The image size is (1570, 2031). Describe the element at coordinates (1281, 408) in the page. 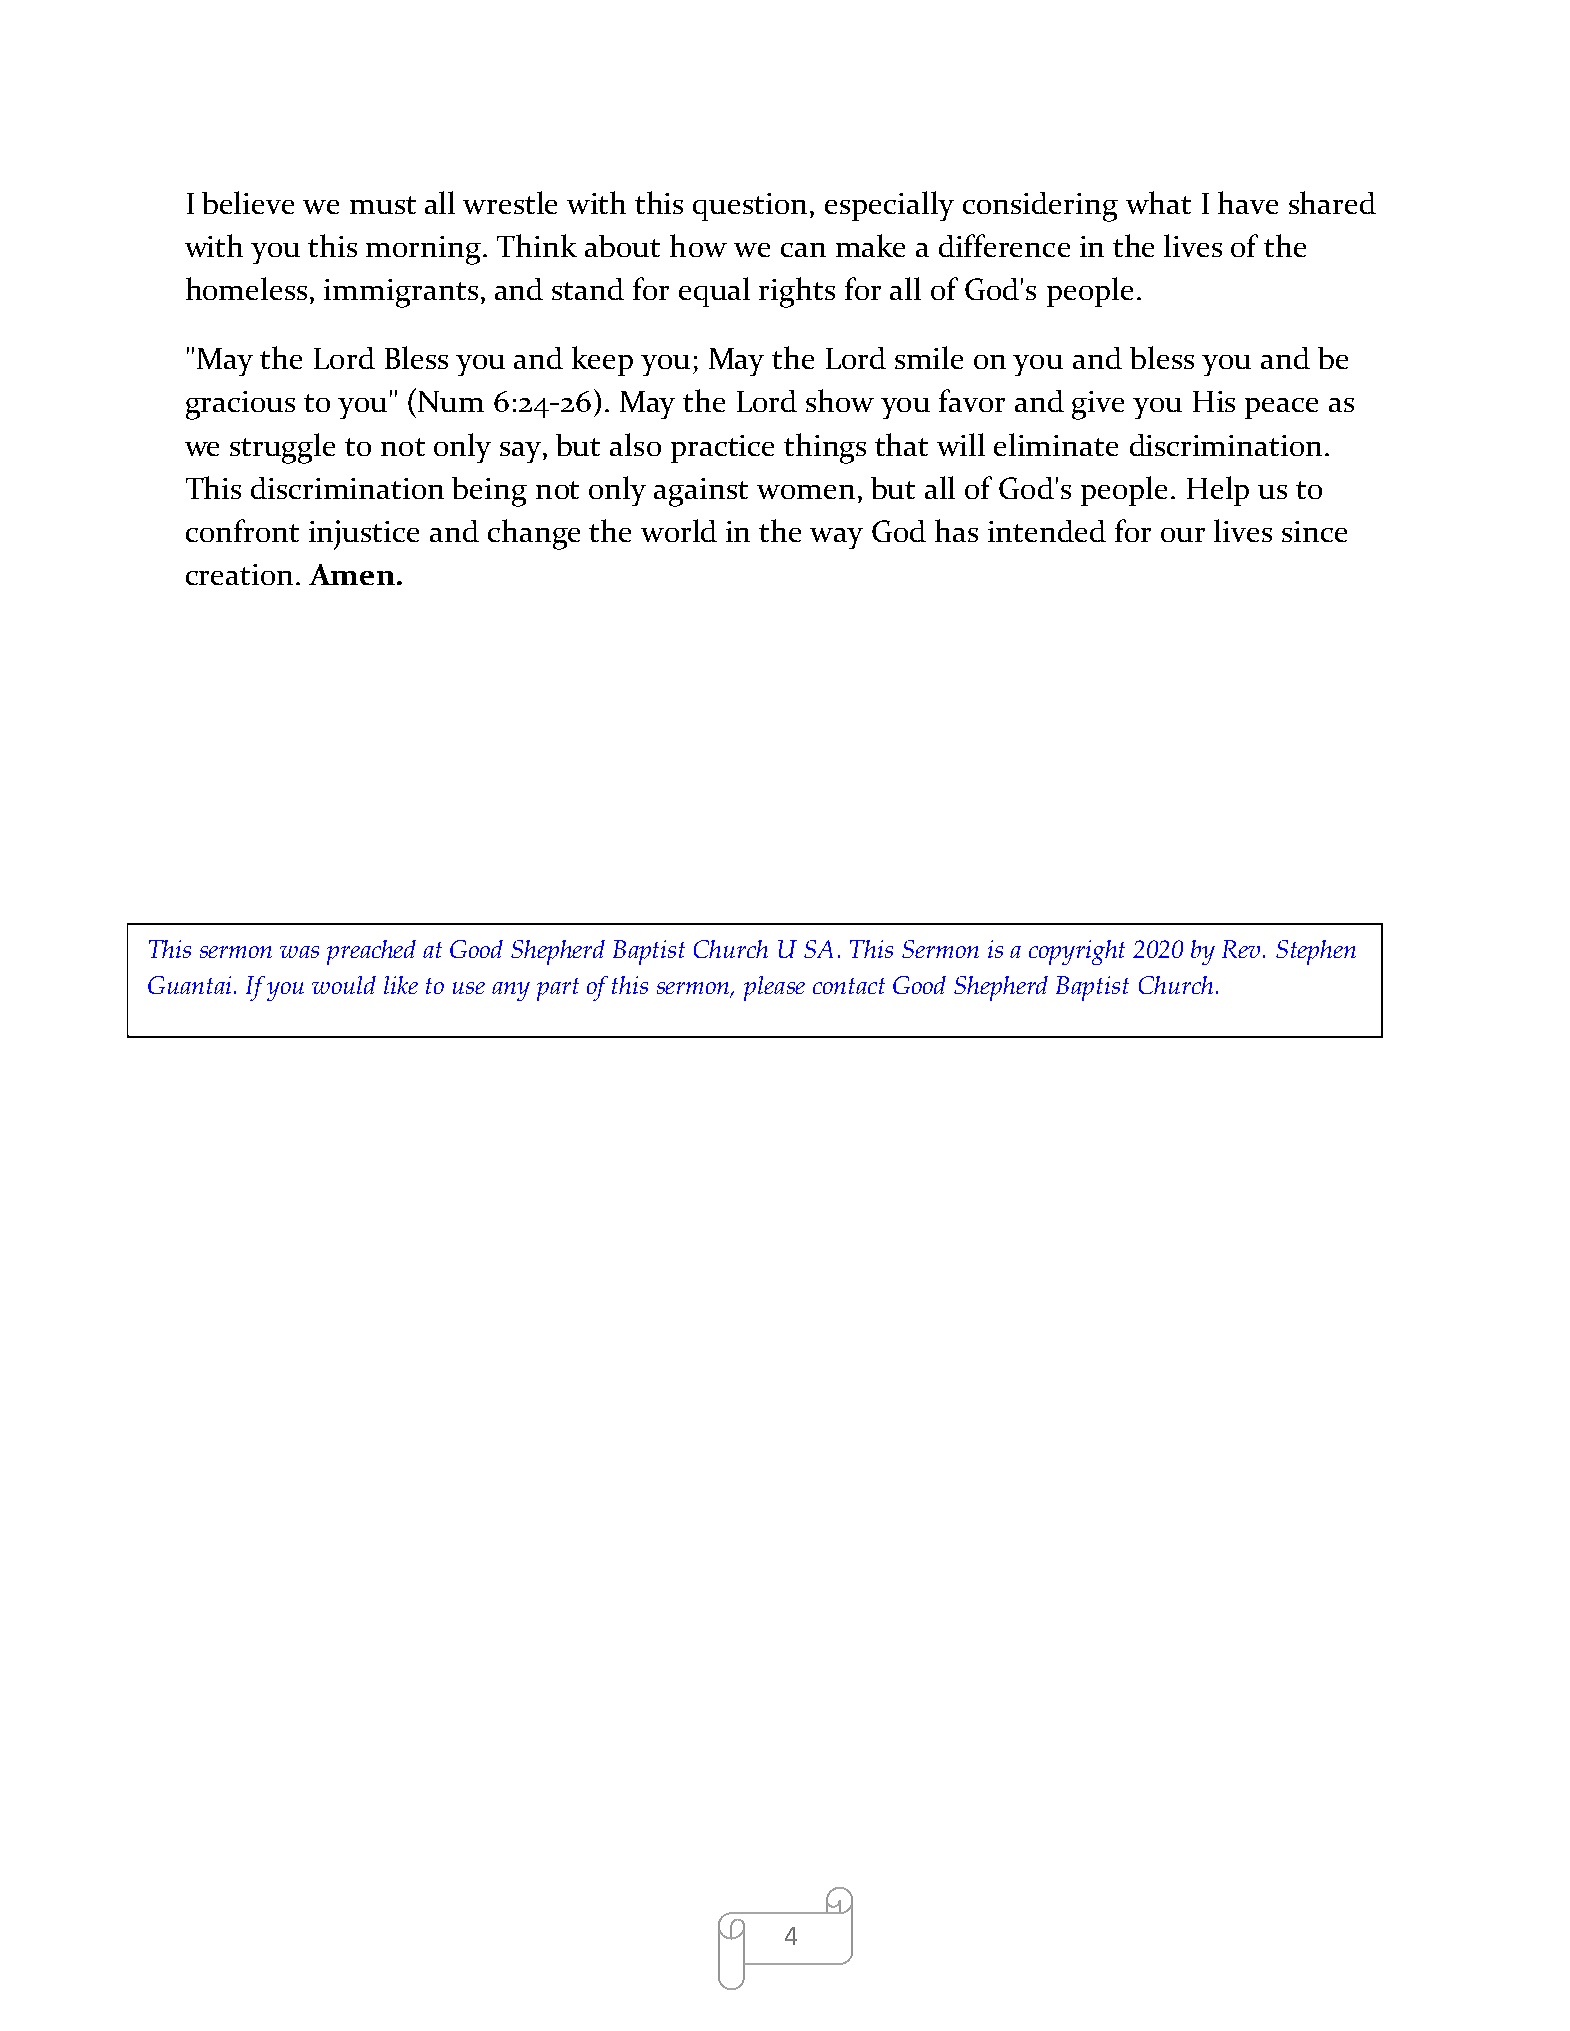

I see `peace` at that location.
